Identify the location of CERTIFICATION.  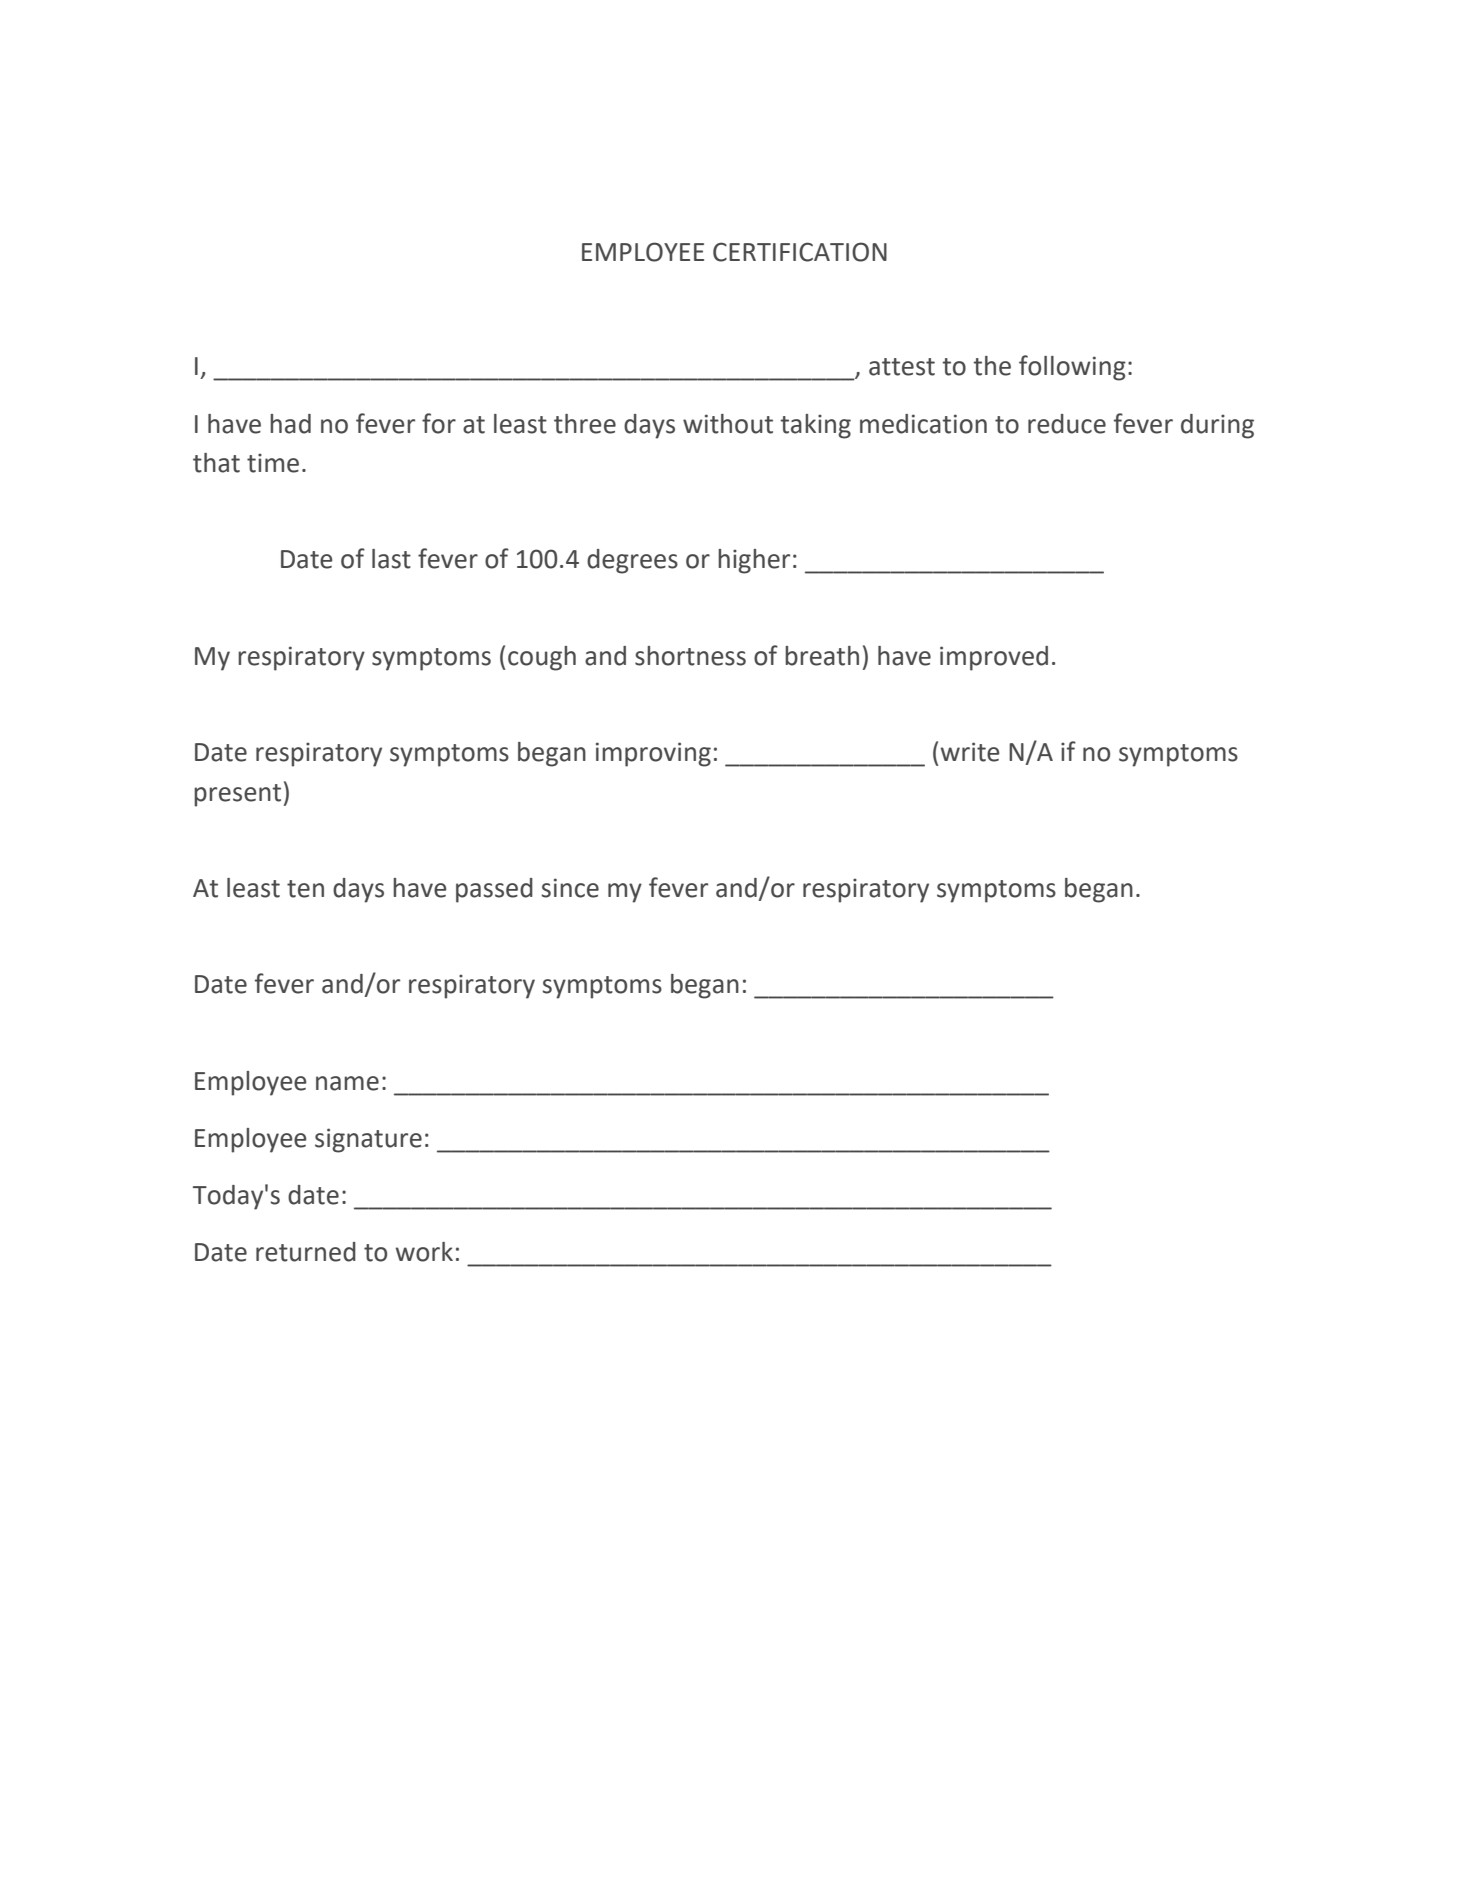
(800, 252).
